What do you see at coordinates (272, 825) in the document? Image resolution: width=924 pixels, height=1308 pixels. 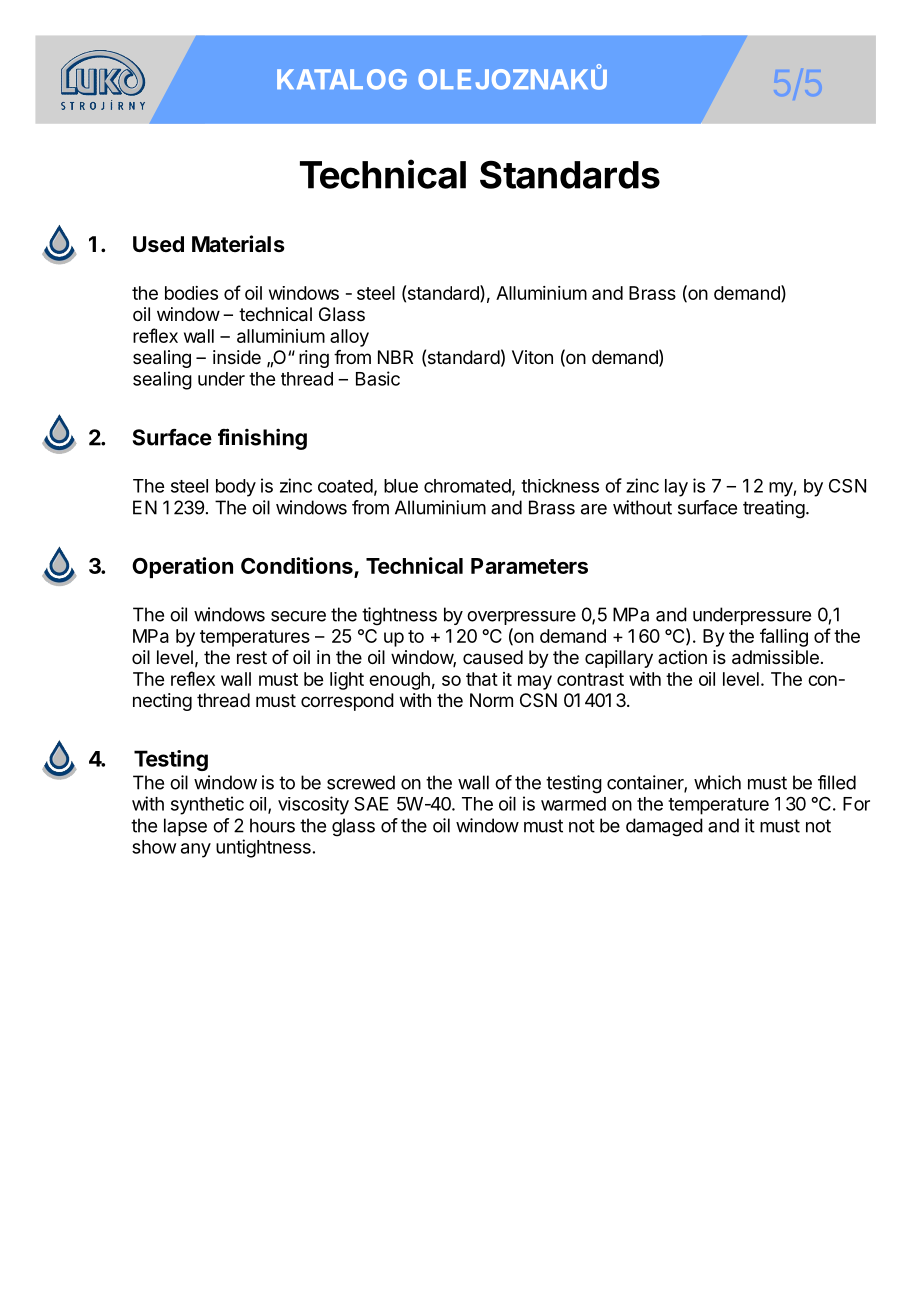 I see `hours` at bounding box center [272, 825].
